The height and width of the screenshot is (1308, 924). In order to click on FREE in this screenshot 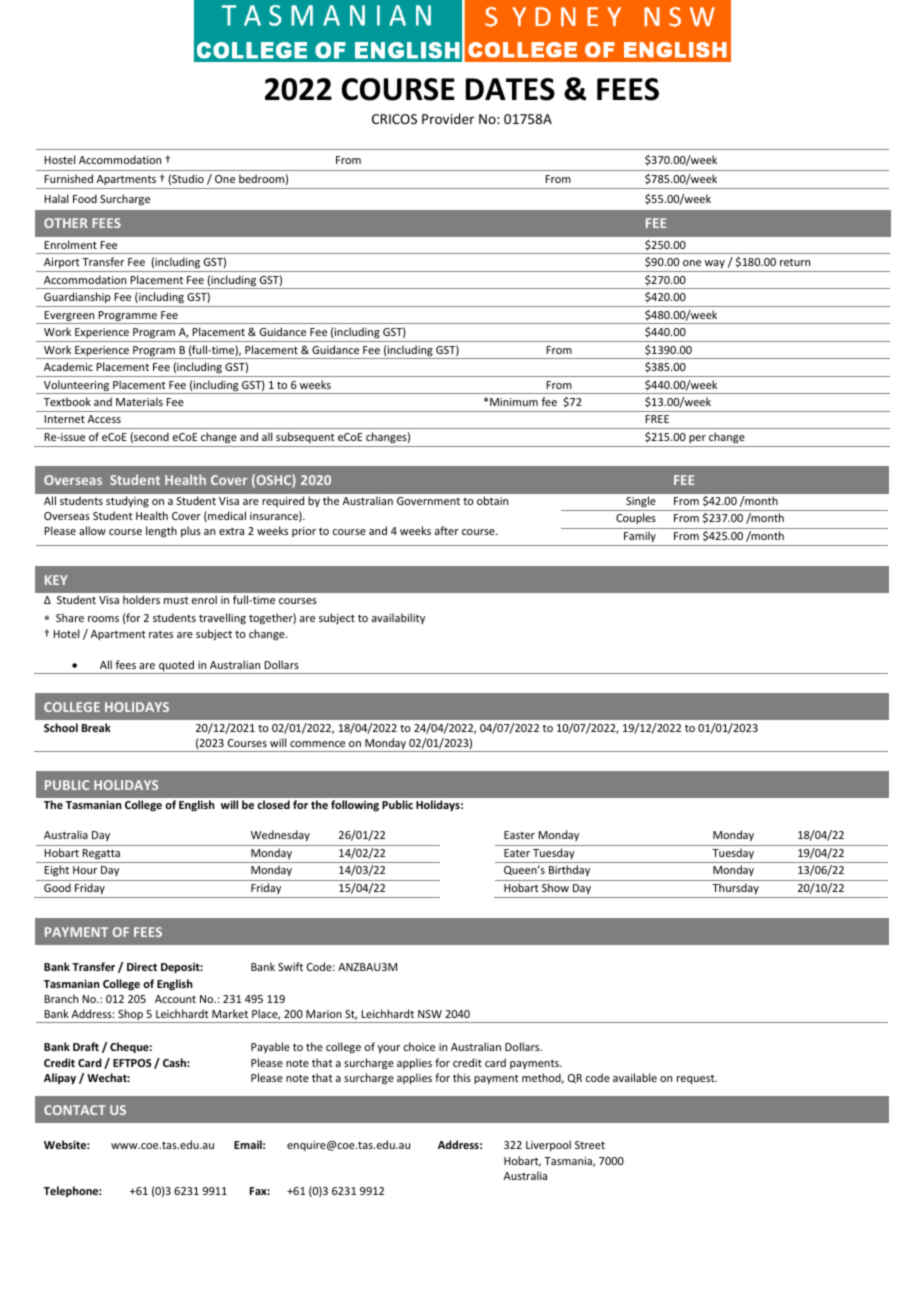, I will do `click(657, 419)`.
